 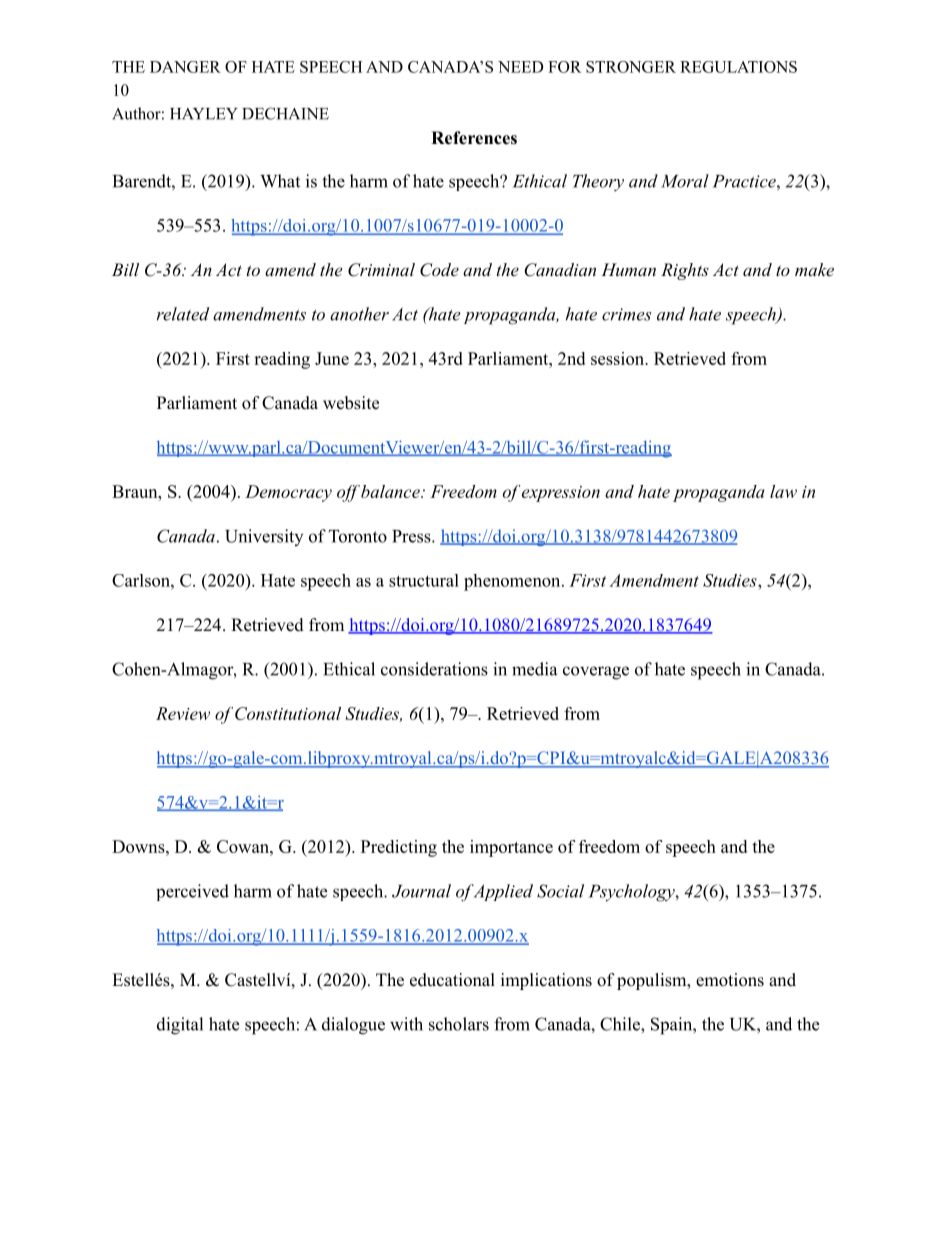 What do you see at coordinates (520, 67) in the screenshot?
I see `NEED` at bounding box center [520, 67].
